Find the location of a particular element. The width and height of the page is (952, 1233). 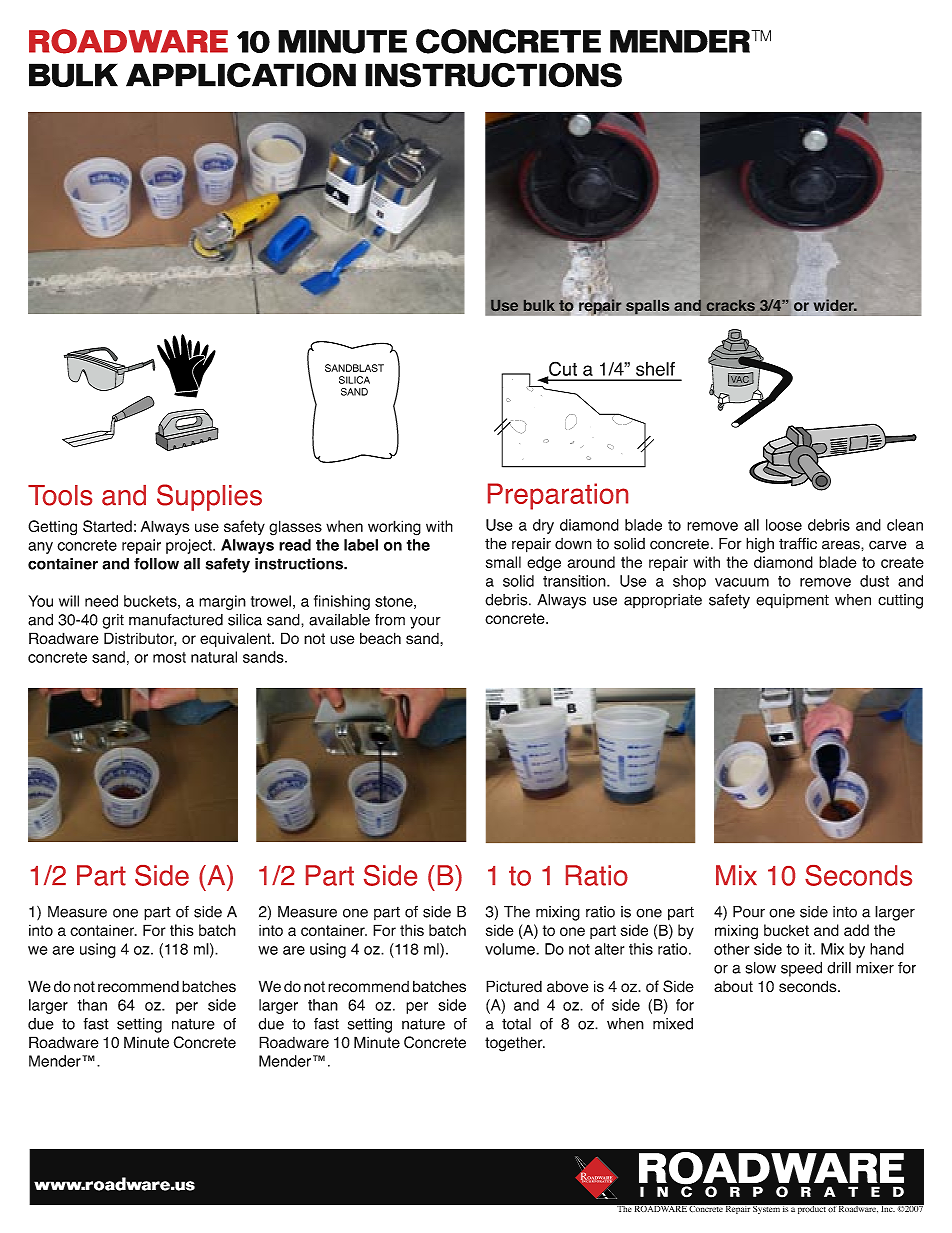

Supplies is located at coordinates (209, 497).
